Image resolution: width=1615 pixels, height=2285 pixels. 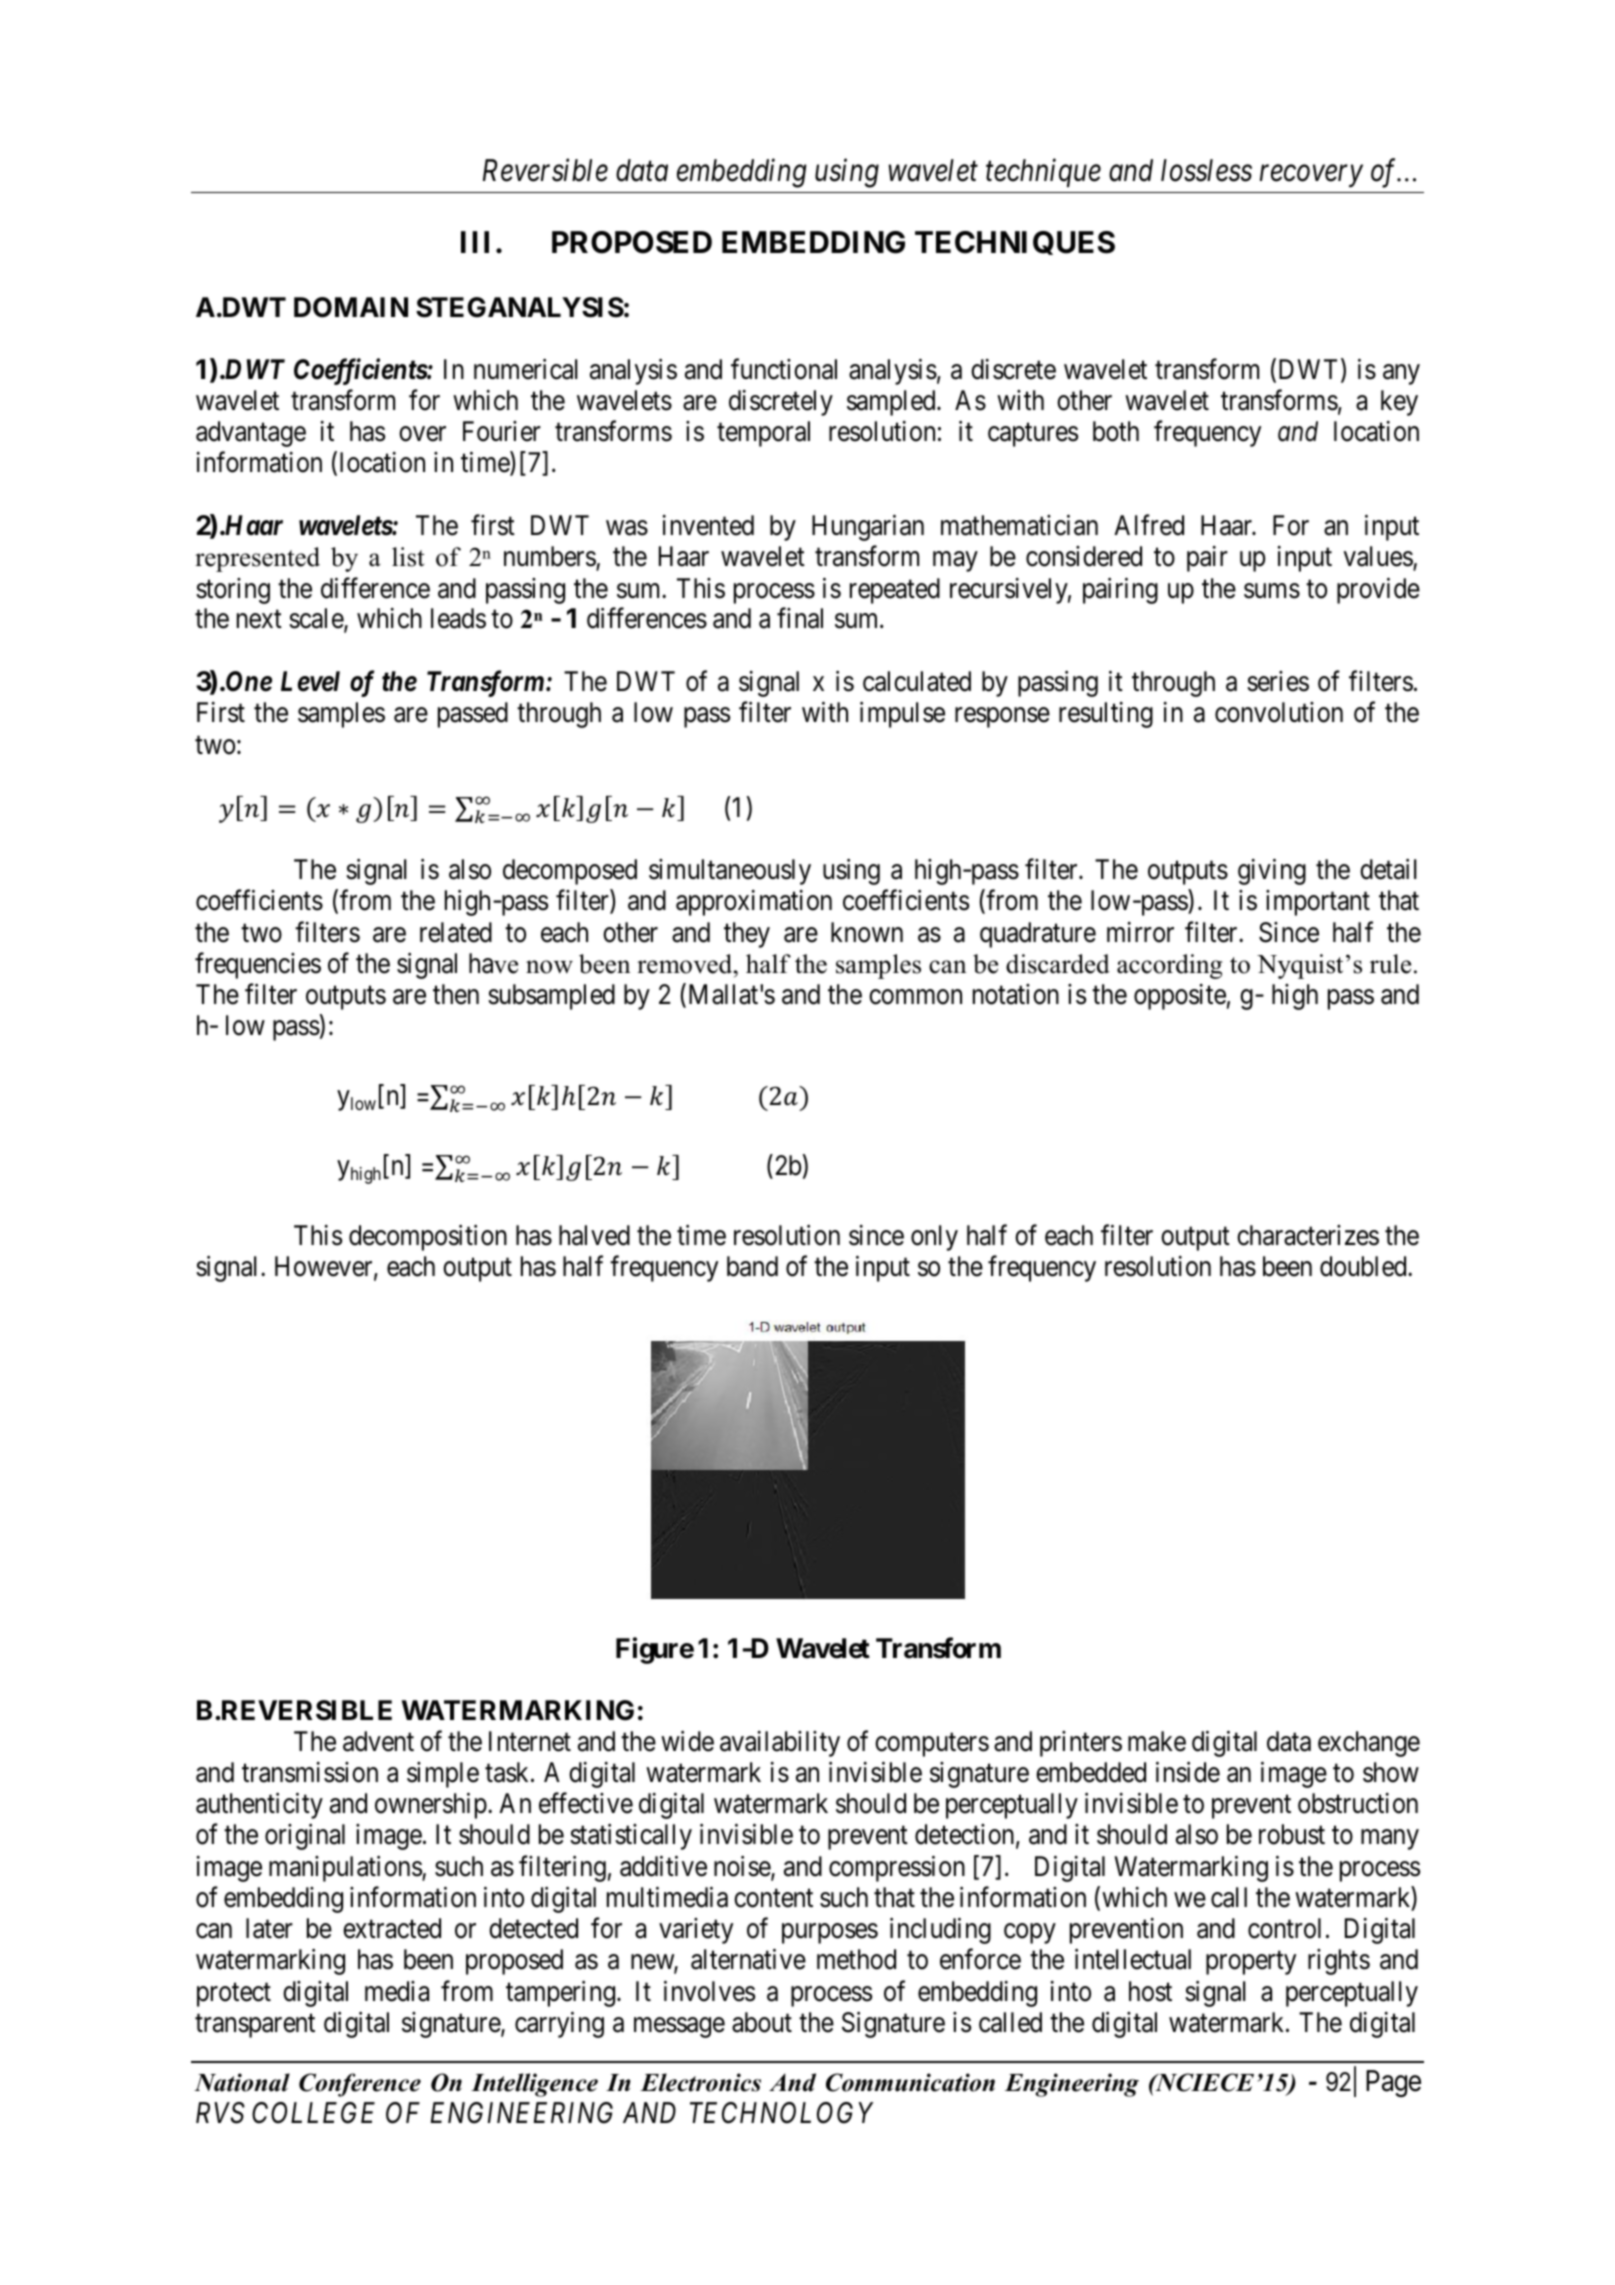 What do you see at coordinates (1157, 1741) in the document?
I see `make` at bounding box center [1157, 1741].
